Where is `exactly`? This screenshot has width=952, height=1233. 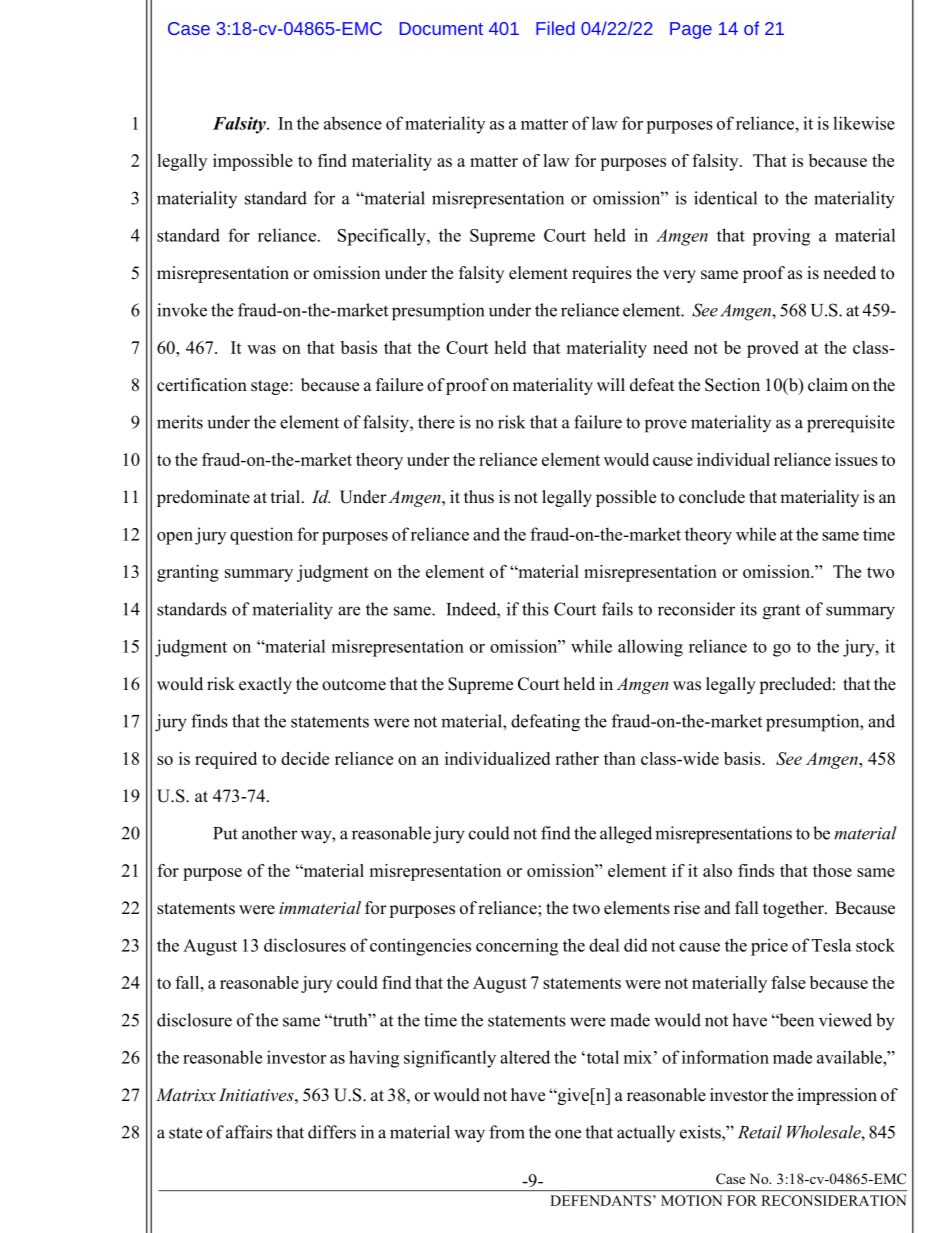 exactly is located at coordinates (265, 685).
